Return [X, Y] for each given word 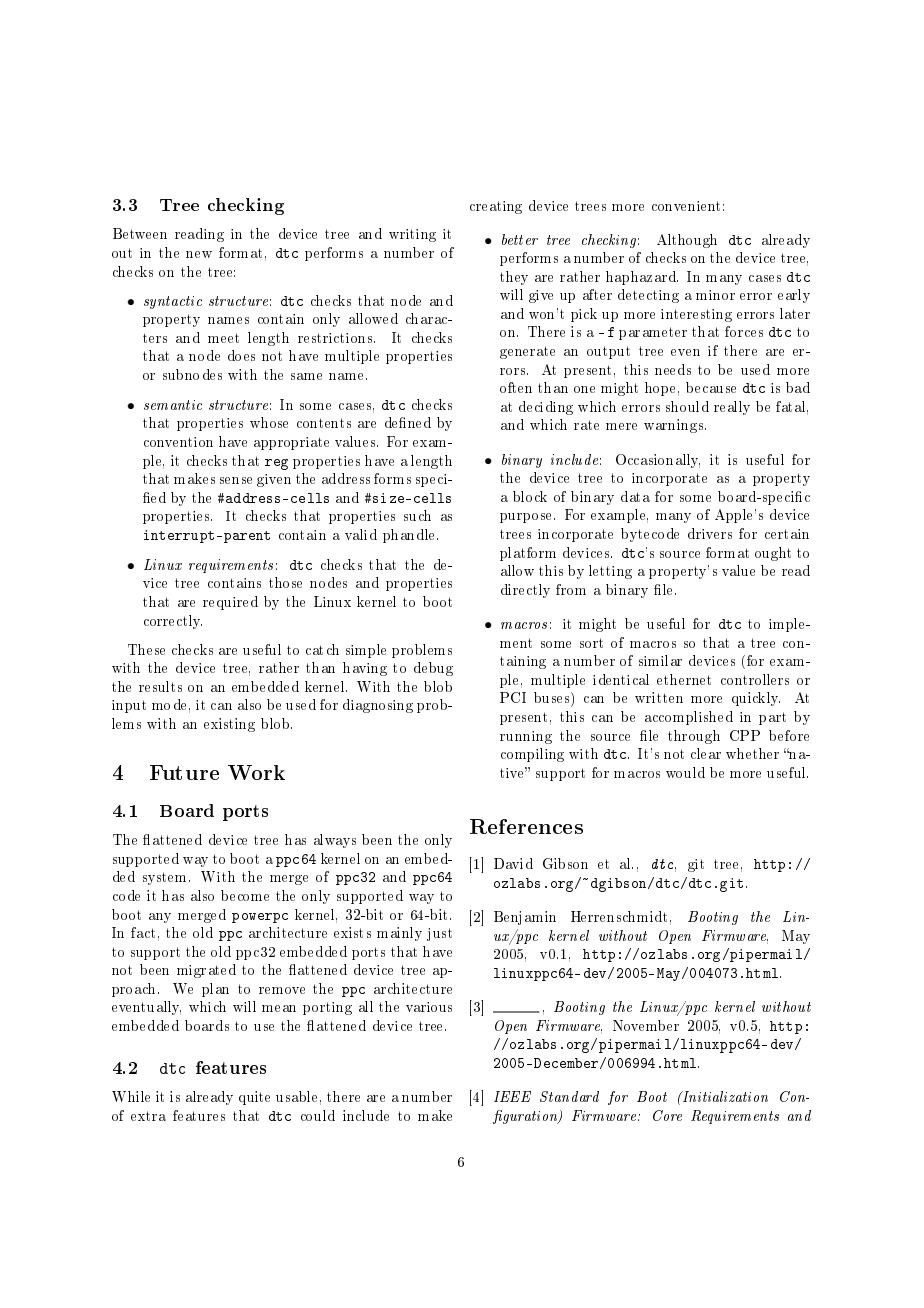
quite [254, 1098]
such [417, 515]
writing [412, 235]
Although [687, 241]
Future [184, 772]
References [526, 826]
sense [236, 480]
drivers [710, 533]
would [685, 772]
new [199, 254]
